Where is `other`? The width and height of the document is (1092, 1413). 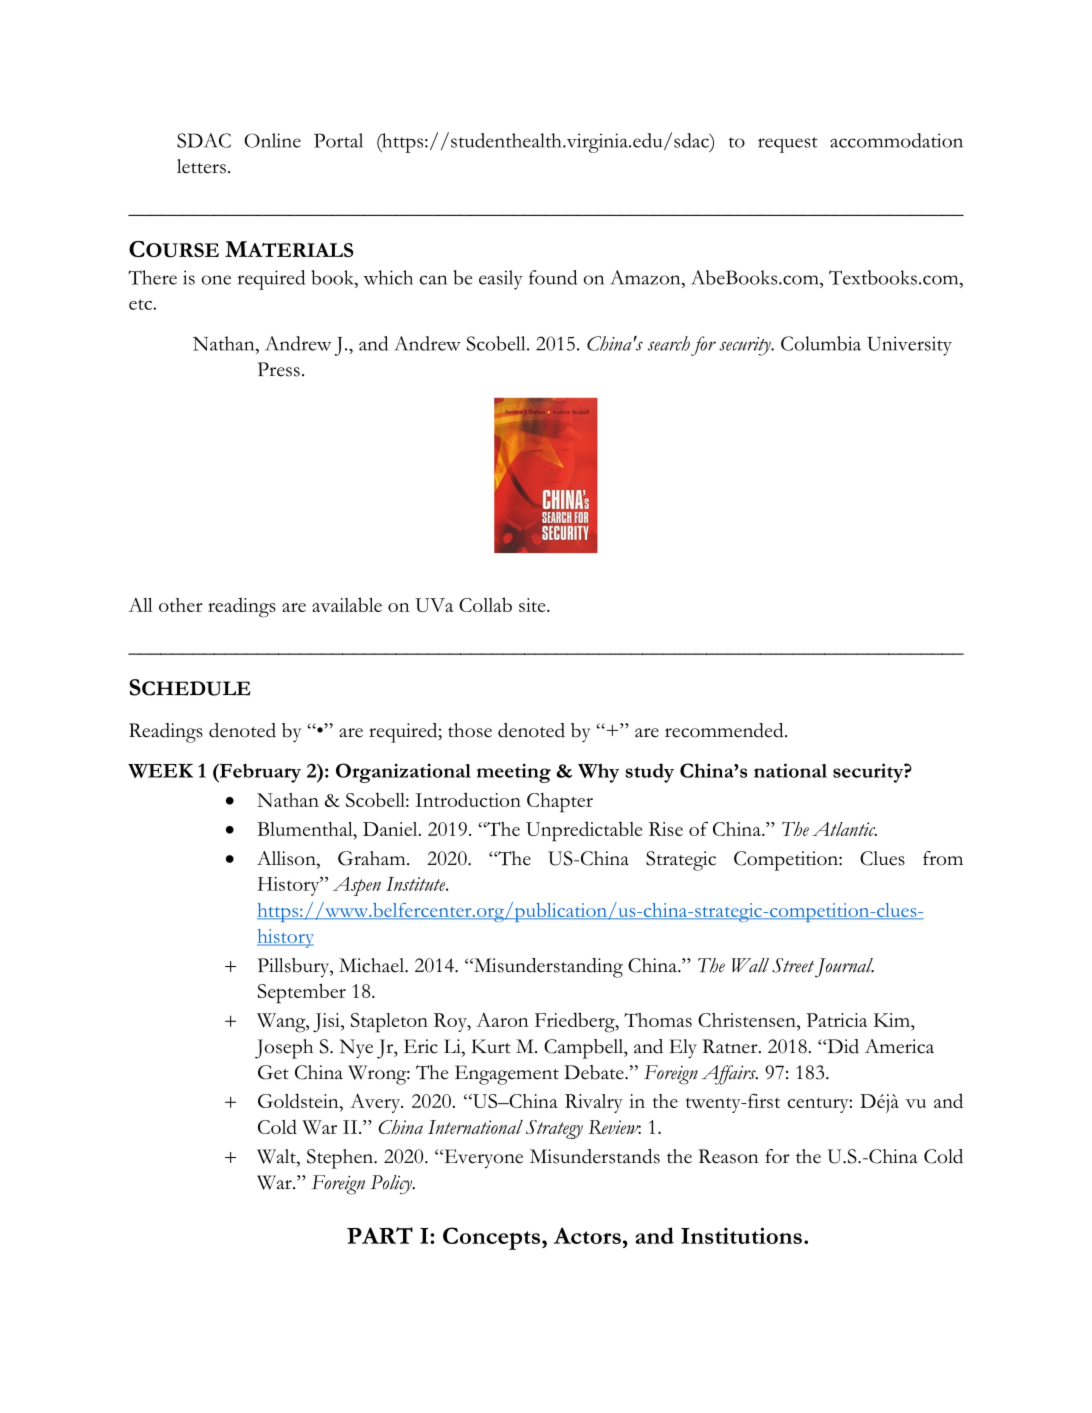
other is located at coordinates (181, 605).
